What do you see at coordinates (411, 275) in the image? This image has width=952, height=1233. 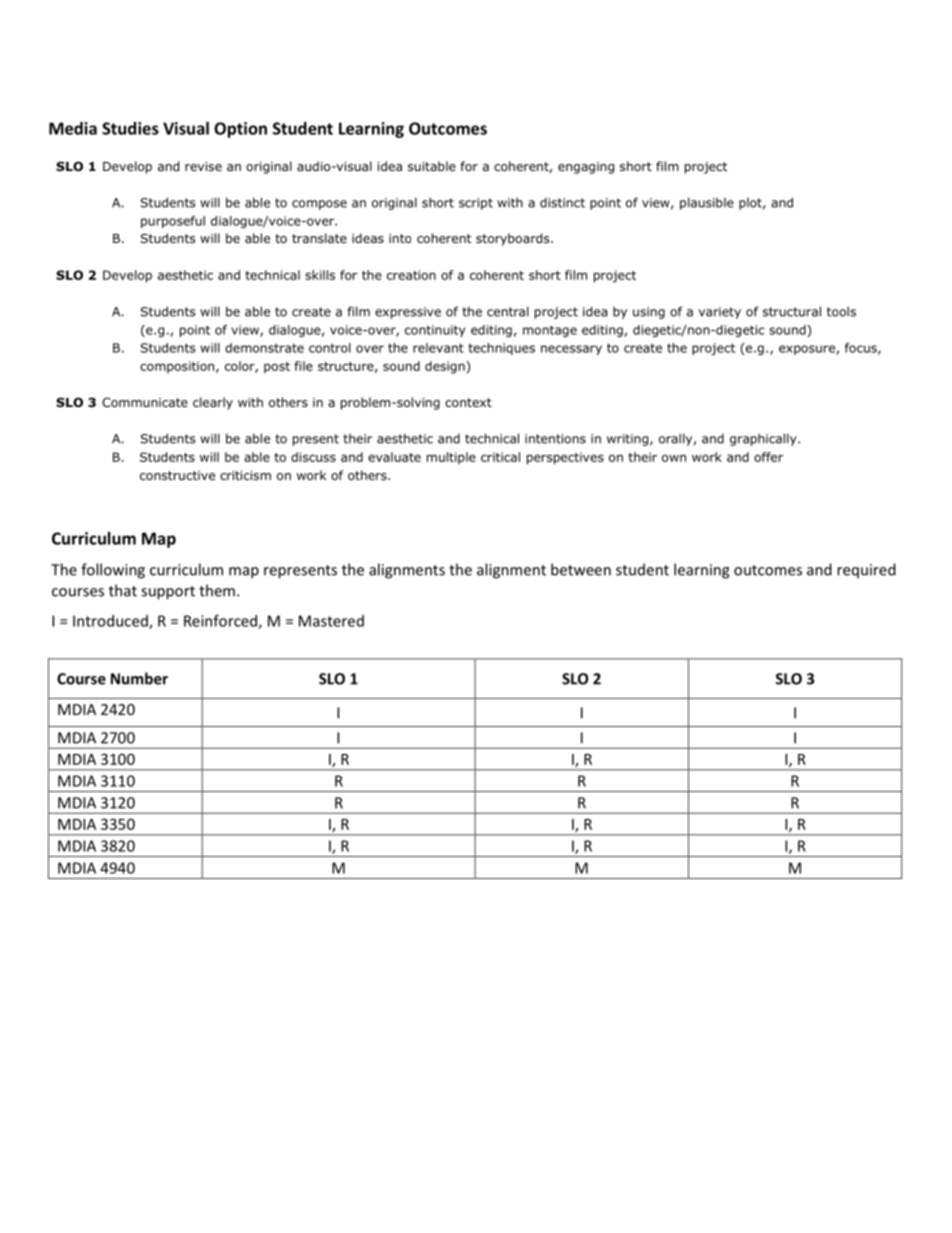 I see `creation` at bounding box center [411, 275].
